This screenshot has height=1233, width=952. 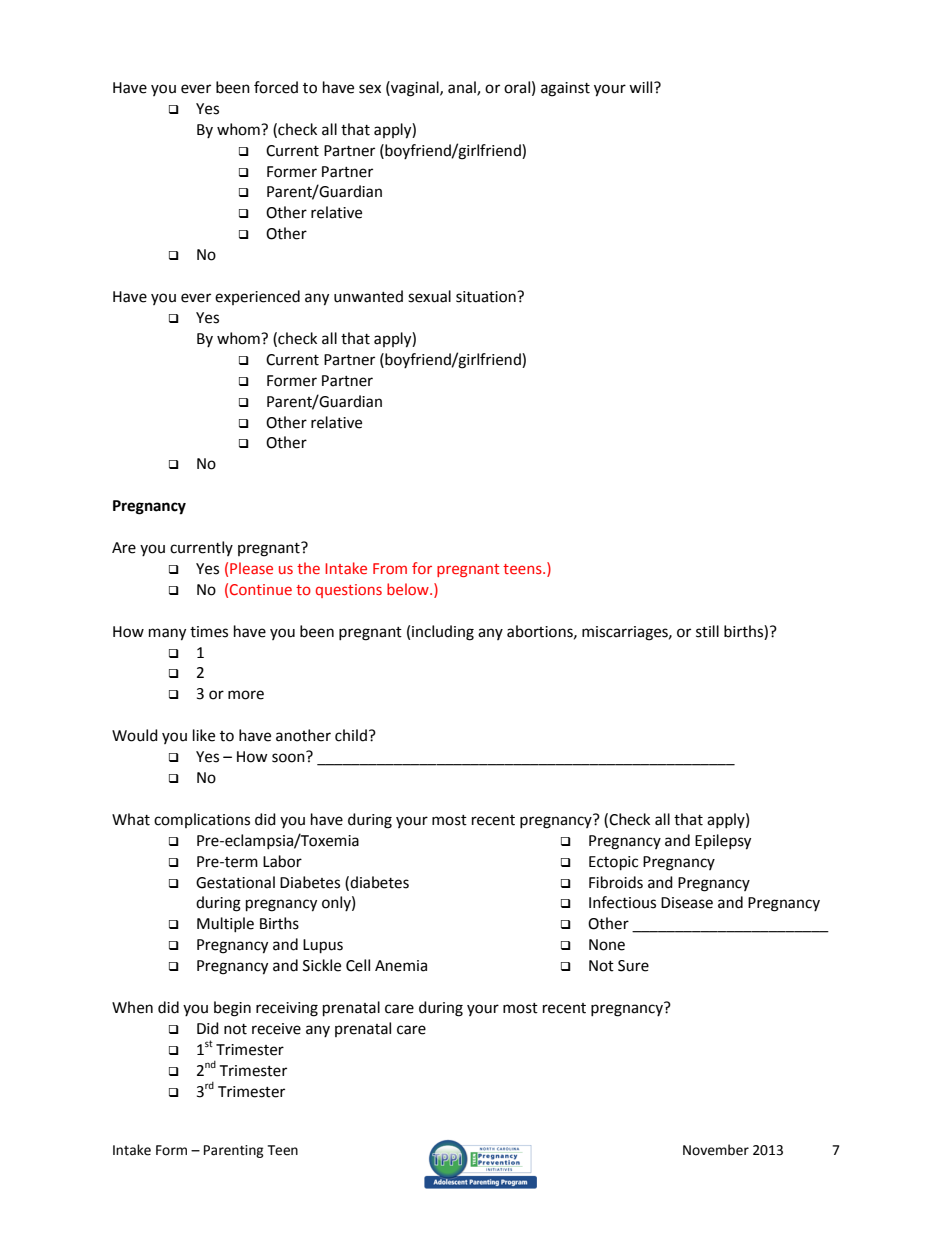 I want to click on will, so click(x=642, y=87).
